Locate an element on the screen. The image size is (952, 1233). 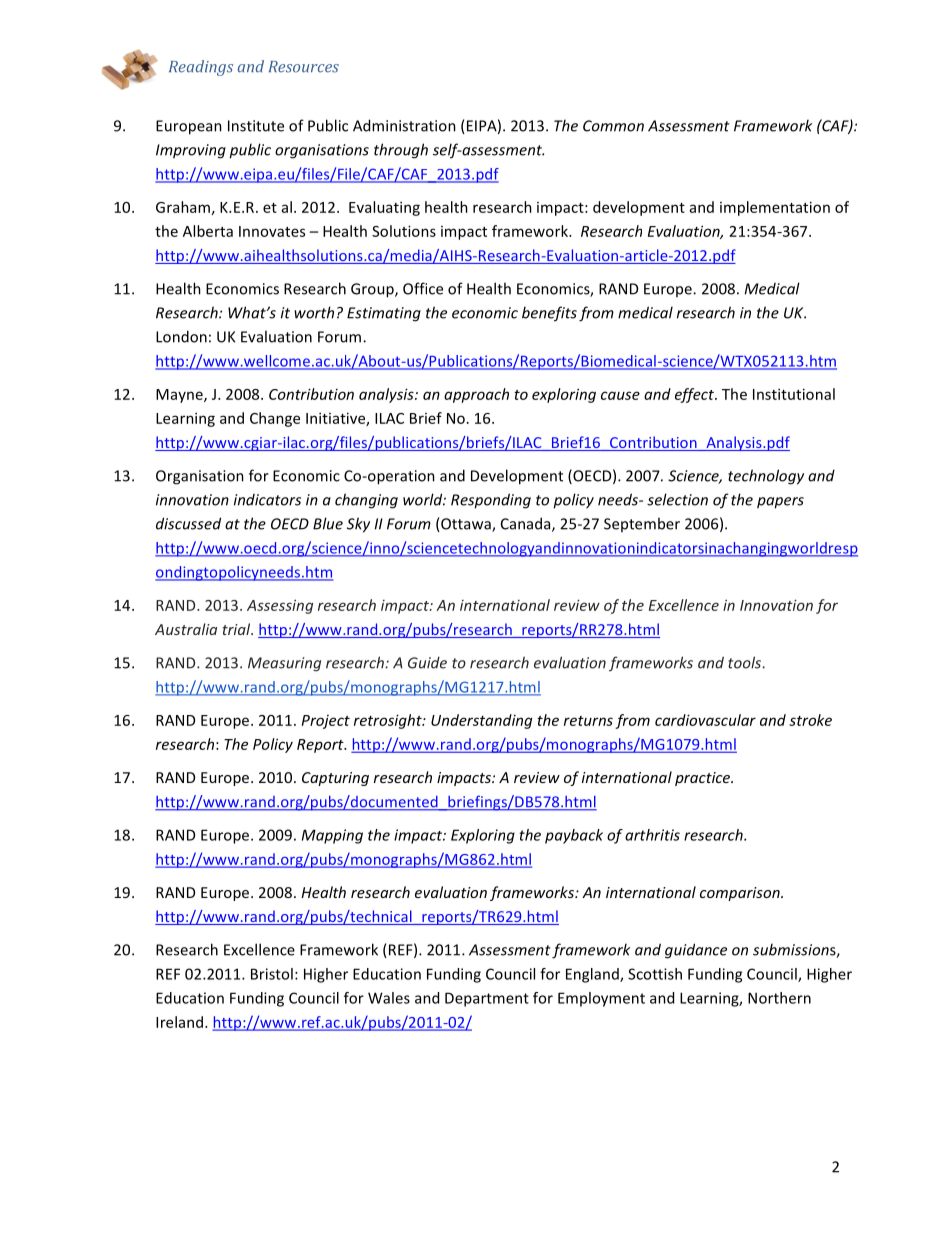
benefits is located at coordinates (549, 314).
